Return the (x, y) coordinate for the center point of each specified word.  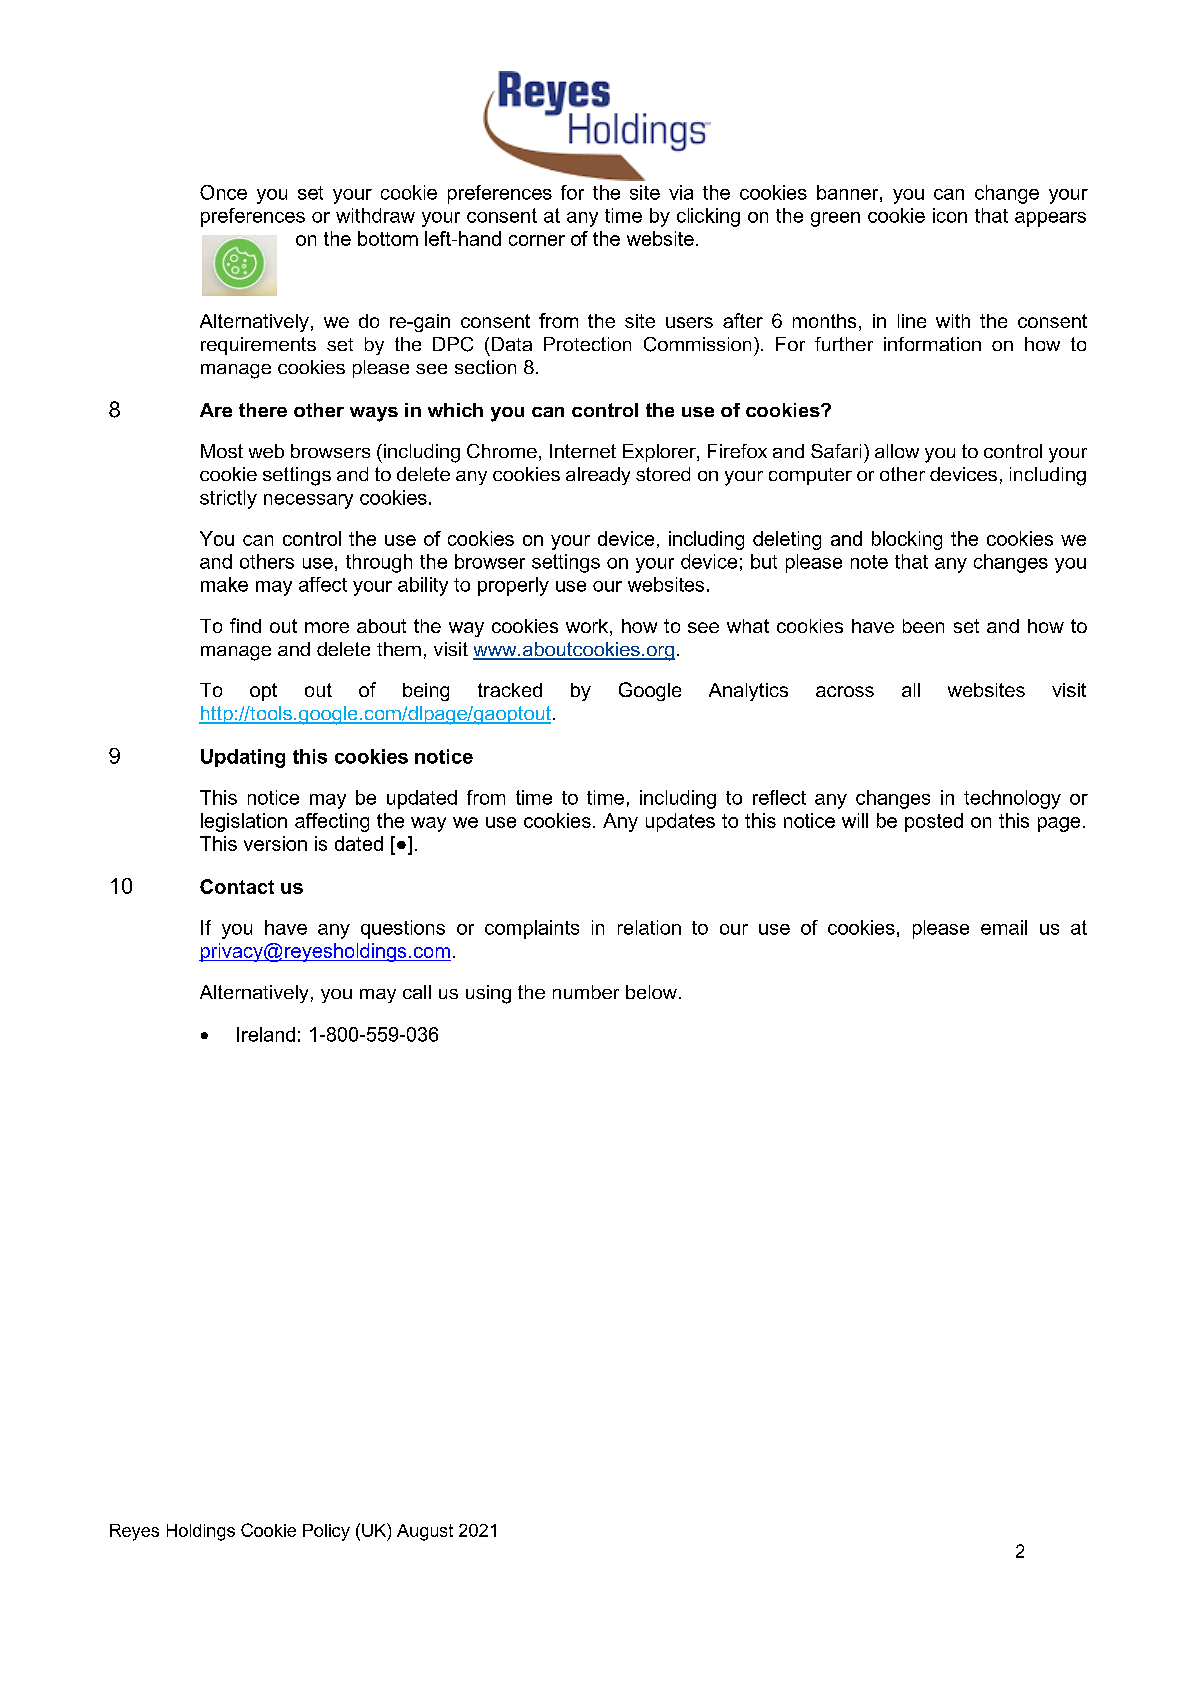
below (651, 992)
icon (950, 215)
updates (680, 822)
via (681, 192)
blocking (907, 540)
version (275, 843)
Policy (326, 1532)
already (598, 476)
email (1004, 927)
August (425, 1532)
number (586, 992)
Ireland (266, 1034)
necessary (308, 501)
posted (934, 822)
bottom (388, 238)
